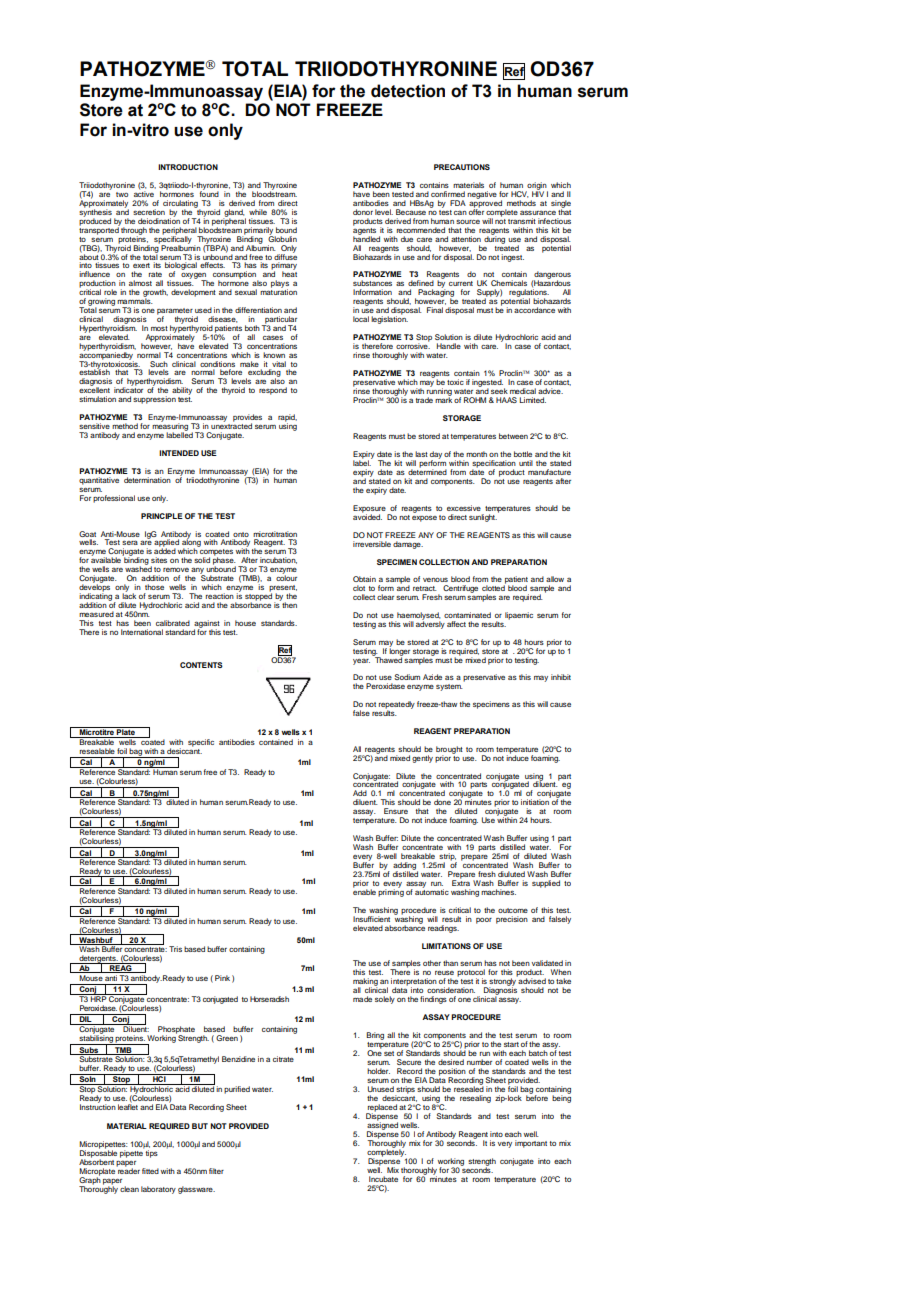 This screenshot has width=924, height=1308. Describe the element at coordinates (361, 661) in the screenshot. I see `year` at that location.
